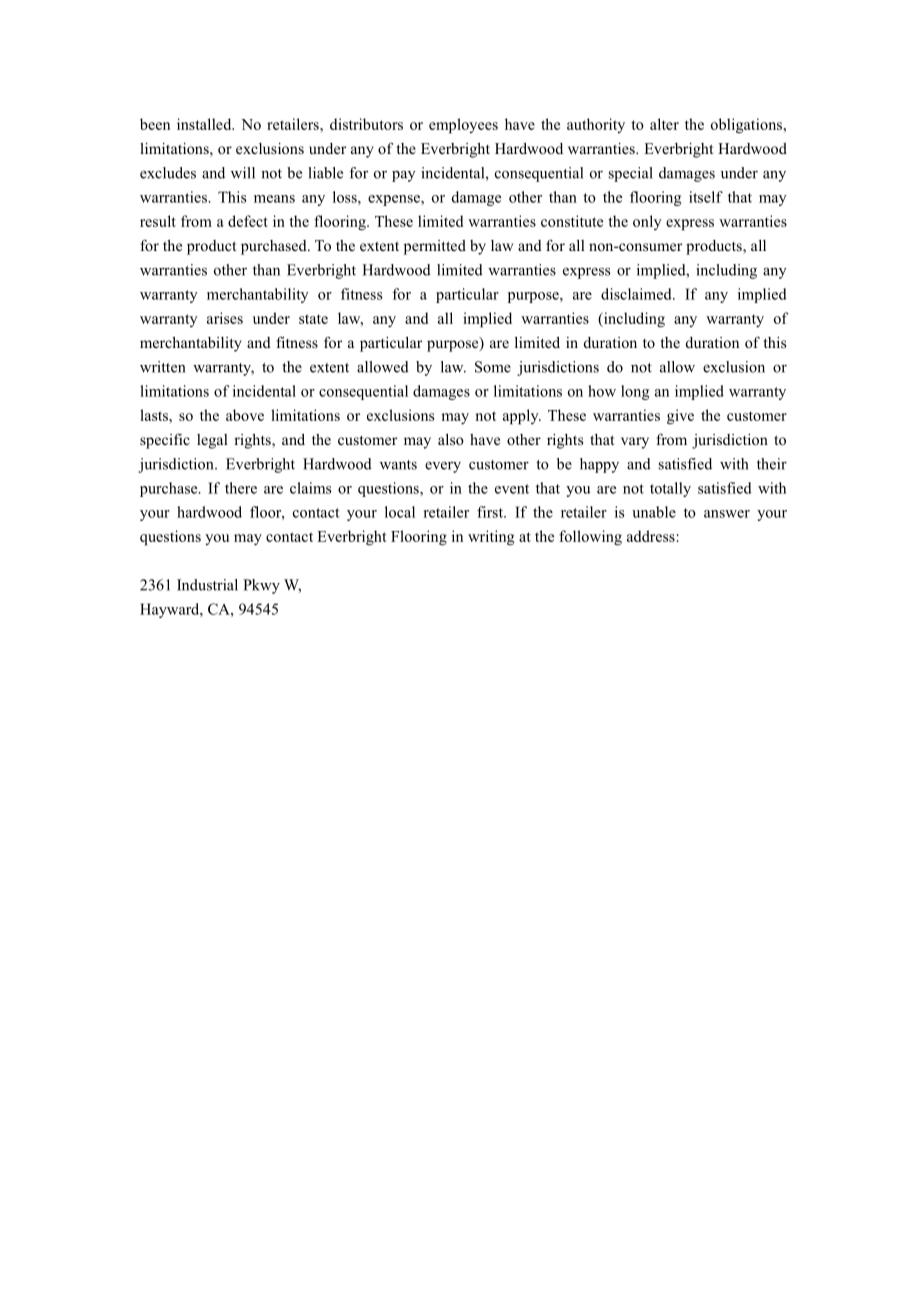  Describe the element at coordinates (225, 318) in the page. I see `arises` at that location.
